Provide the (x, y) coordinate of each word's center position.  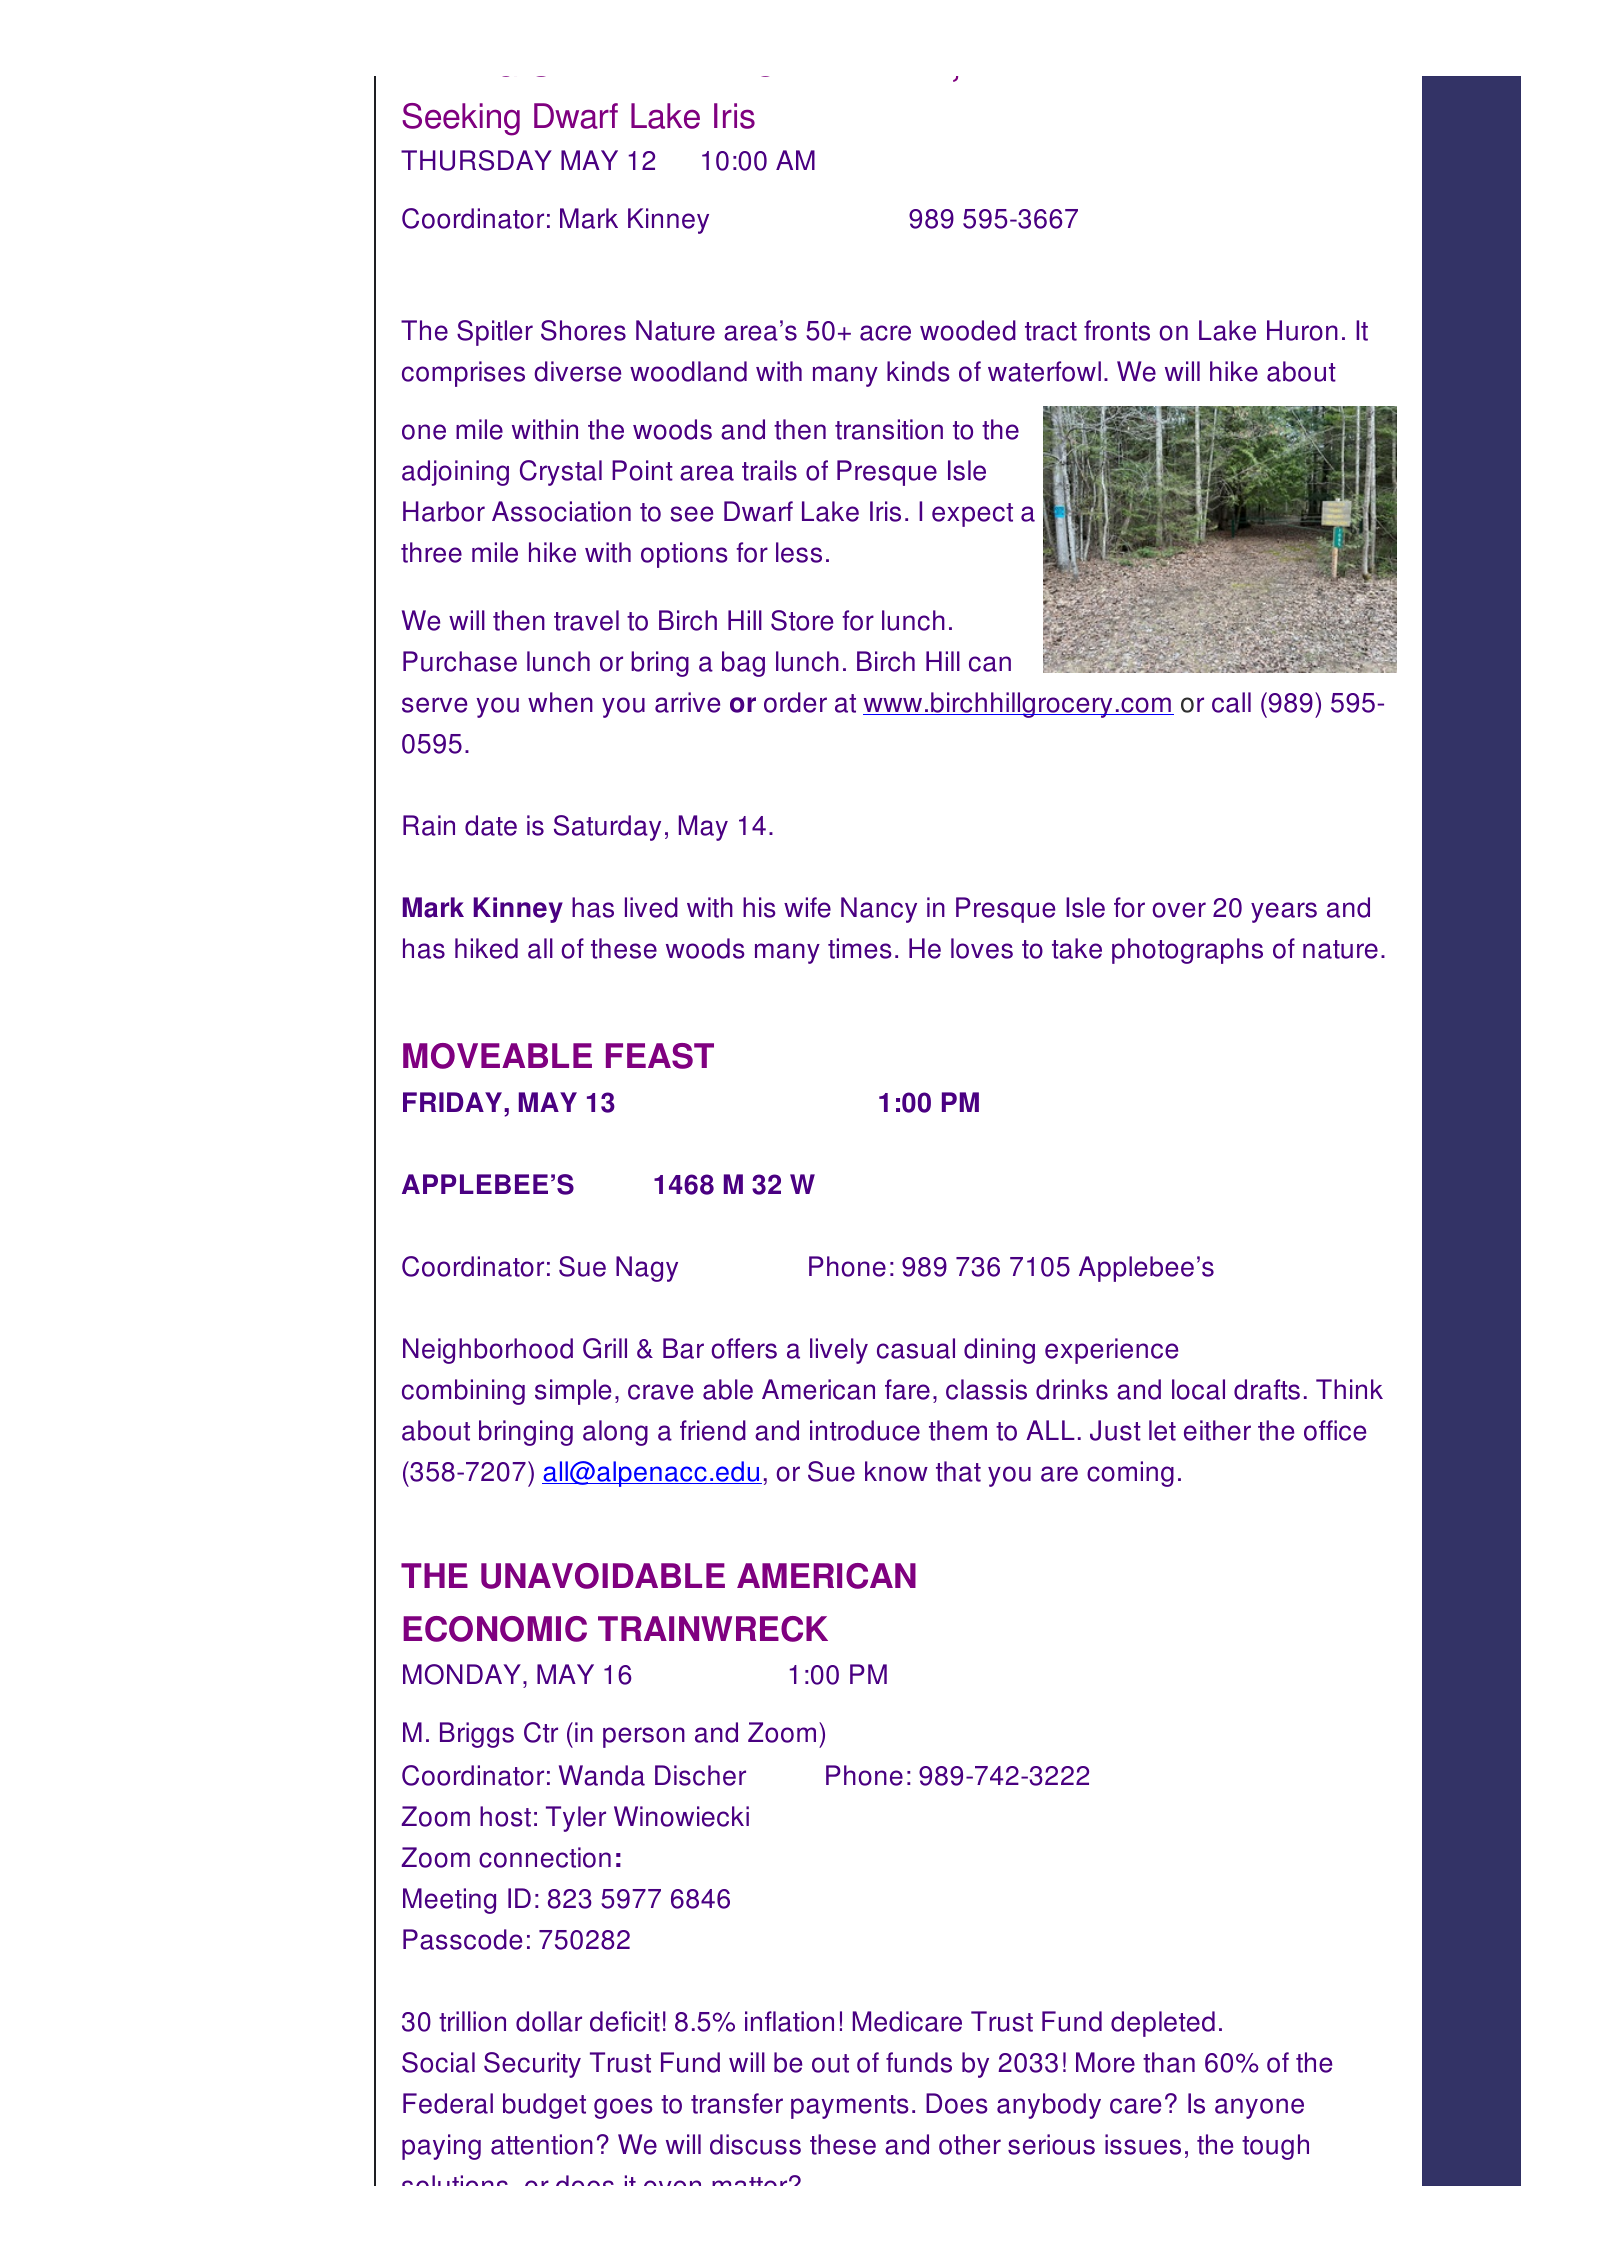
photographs (1187, 951)
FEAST (660, 1056)
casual (916, 1348)
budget (544, 2106)
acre (885, 333)
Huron (1302, 330)
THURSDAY (476, 160)
